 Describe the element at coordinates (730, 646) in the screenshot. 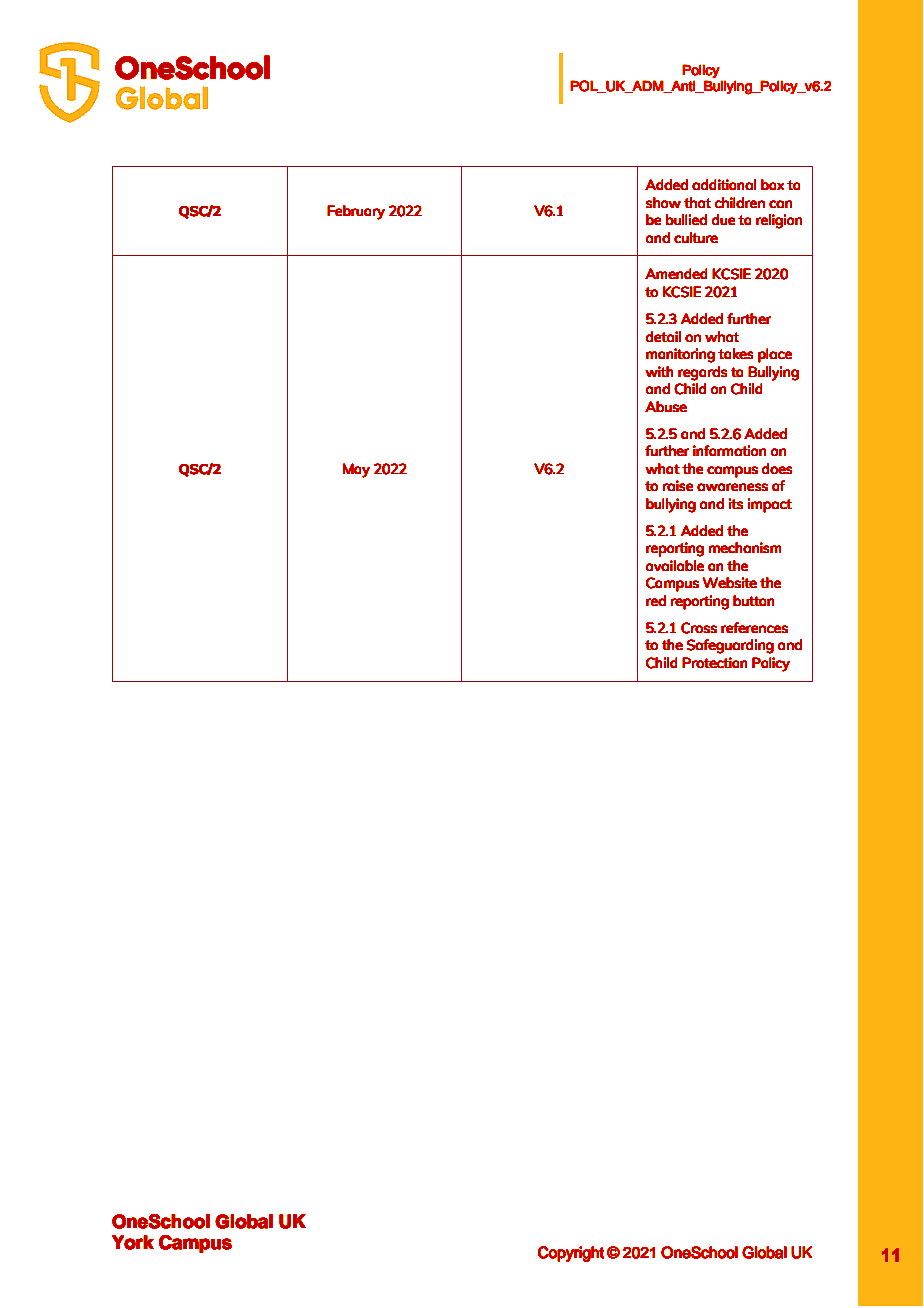

I see `Safeguarding` at that location.
